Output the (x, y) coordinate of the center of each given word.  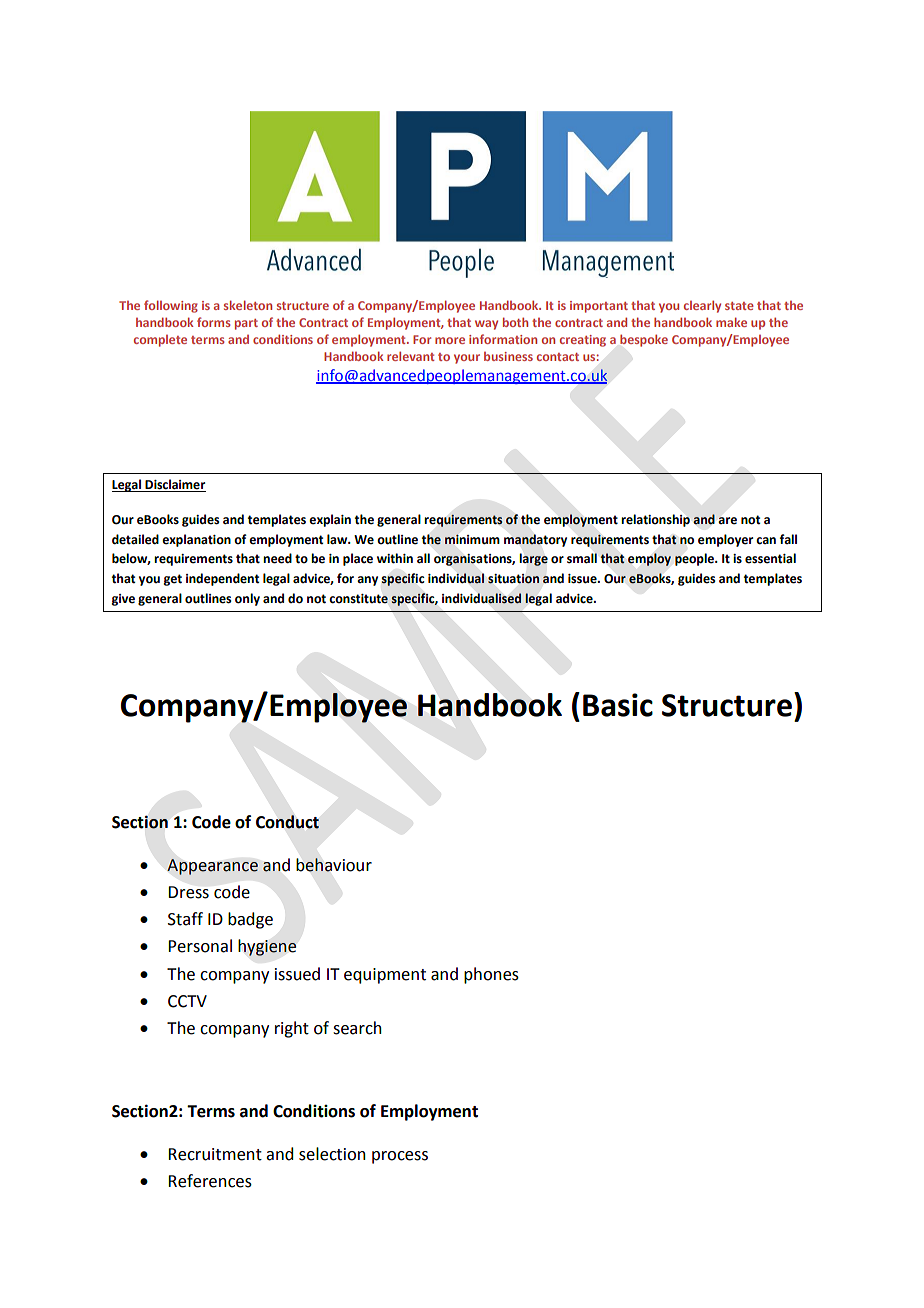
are (727, 521)
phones (491, 975)
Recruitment (215, 1154)
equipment (385, 976)
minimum (472, 539)
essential (770, 558)
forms (214, 322)
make (731, 322)
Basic (618, 705)
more (450, 340)
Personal (200, 946)
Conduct (287, 822)
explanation (196, 540)
